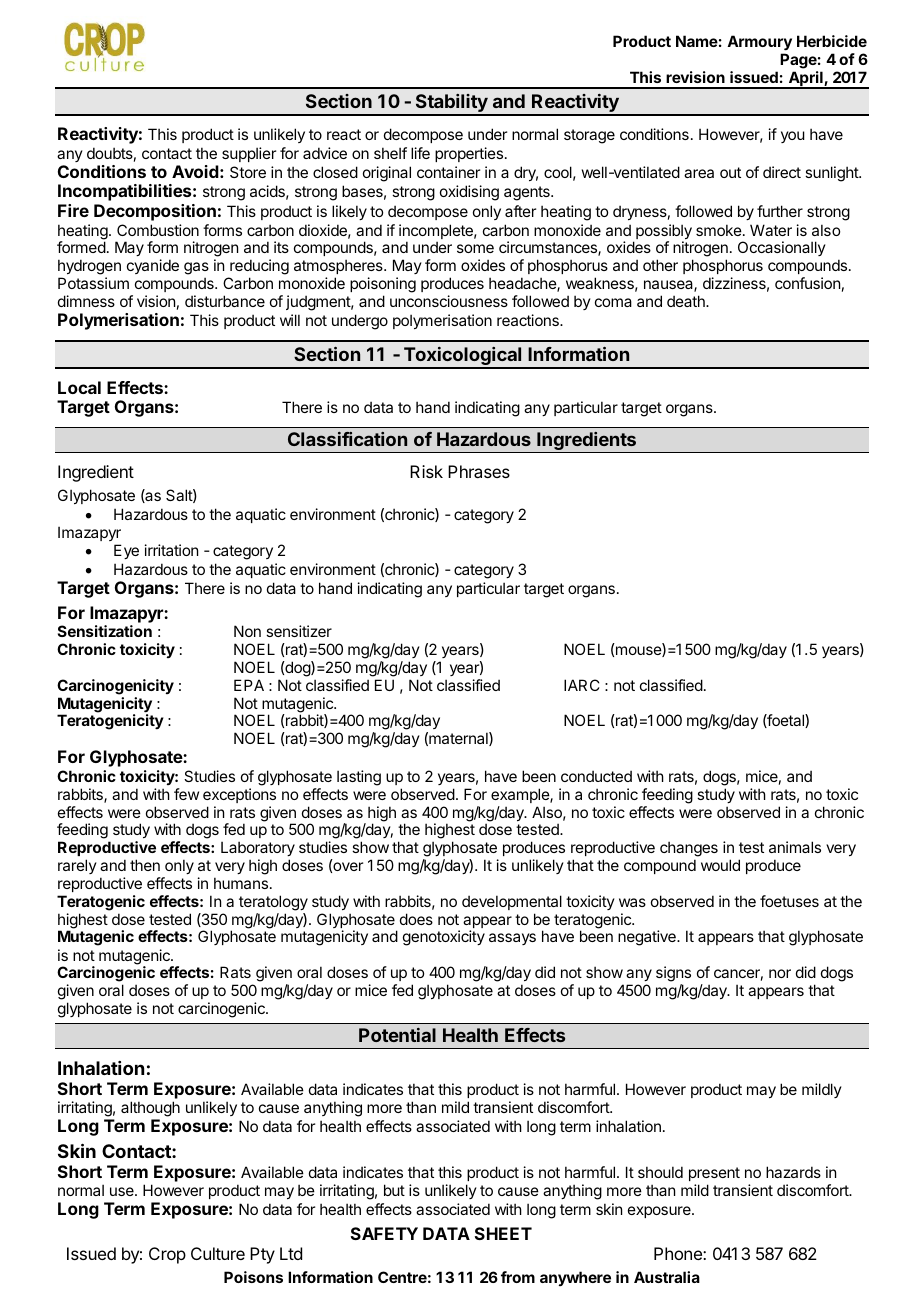 The height and width of the image is (1308, 924). I want to click on Stability, so click(451, 104).
